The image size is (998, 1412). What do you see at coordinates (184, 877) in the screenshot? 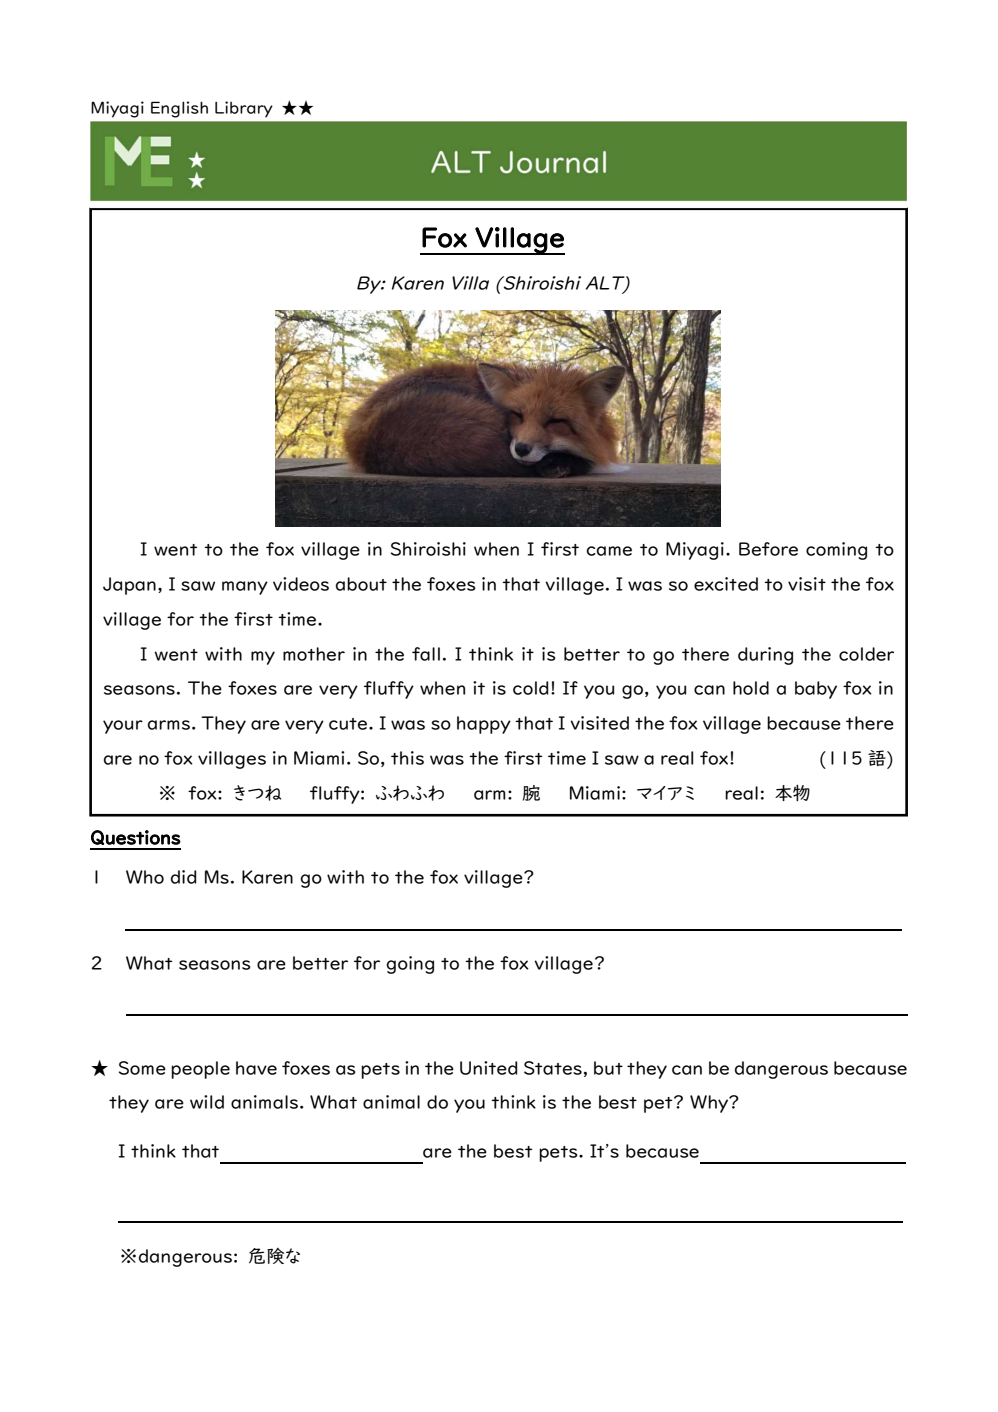
I see `did` at bounding box center [184, 877].
